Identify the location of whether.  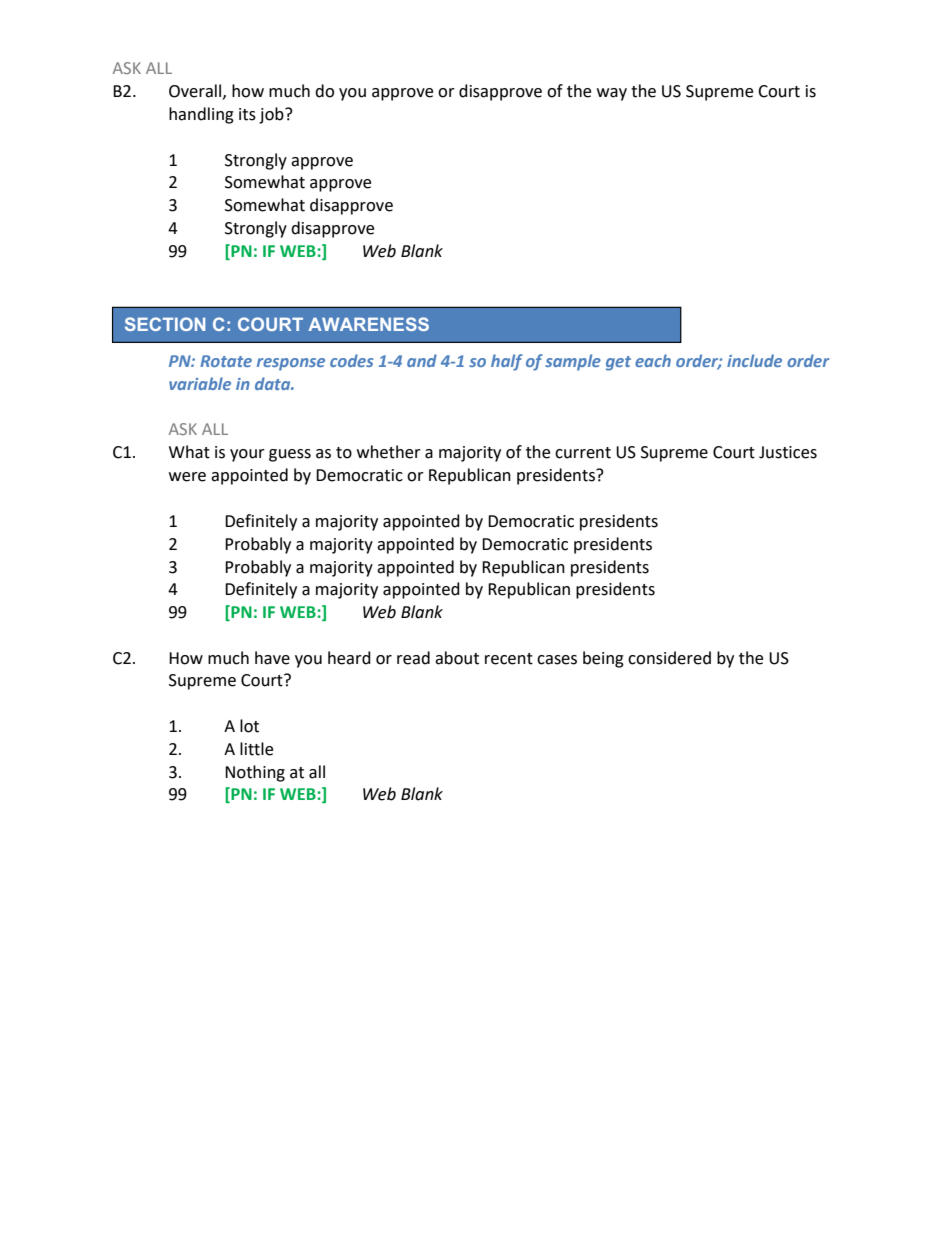
(389, 452).
